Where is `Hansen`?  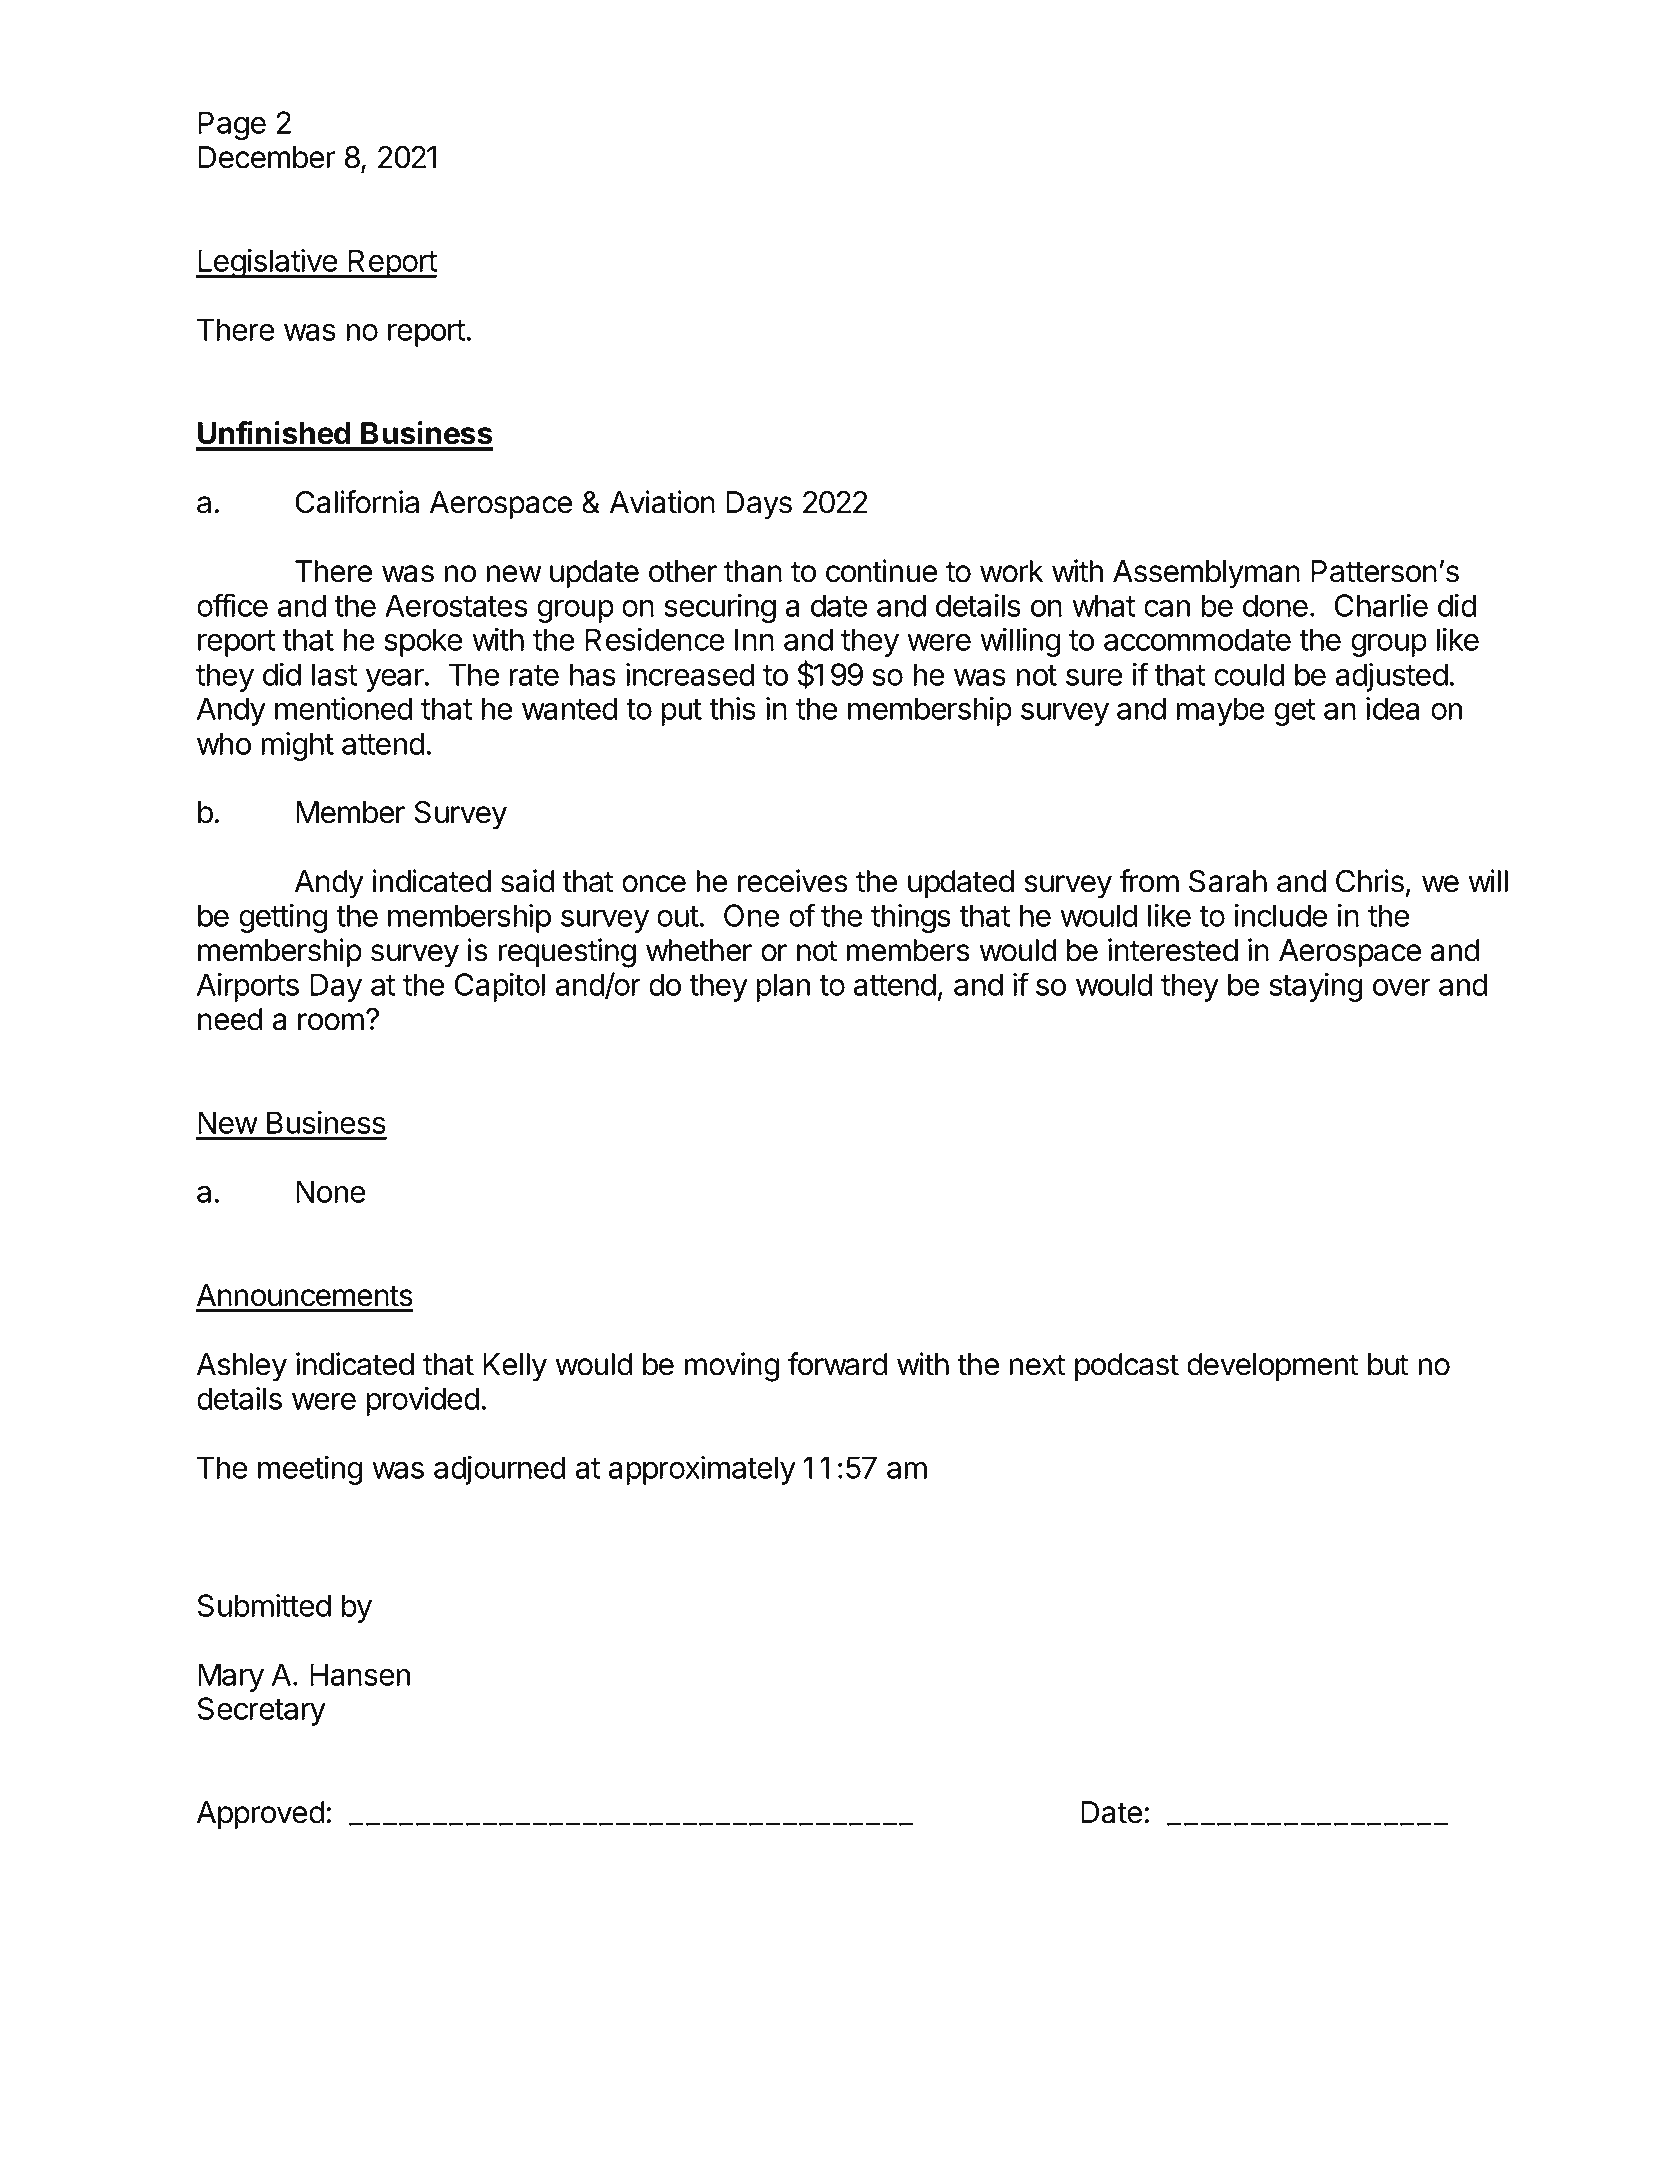
Hansen is located at coordinates (360, 1674).
